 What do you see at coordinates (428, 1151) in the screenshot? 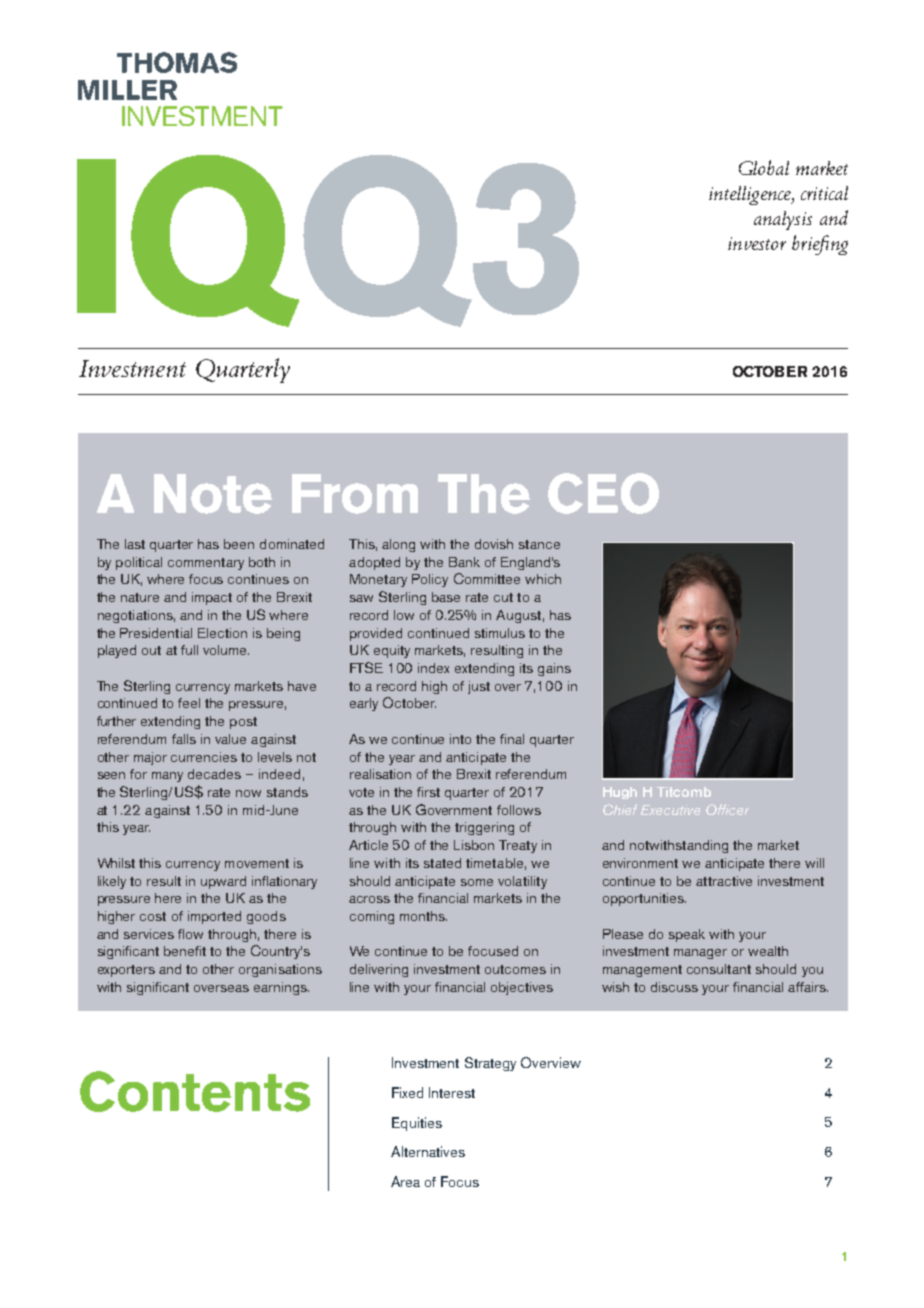
I see `Alternatives` at bounding box center [428, 1151].
